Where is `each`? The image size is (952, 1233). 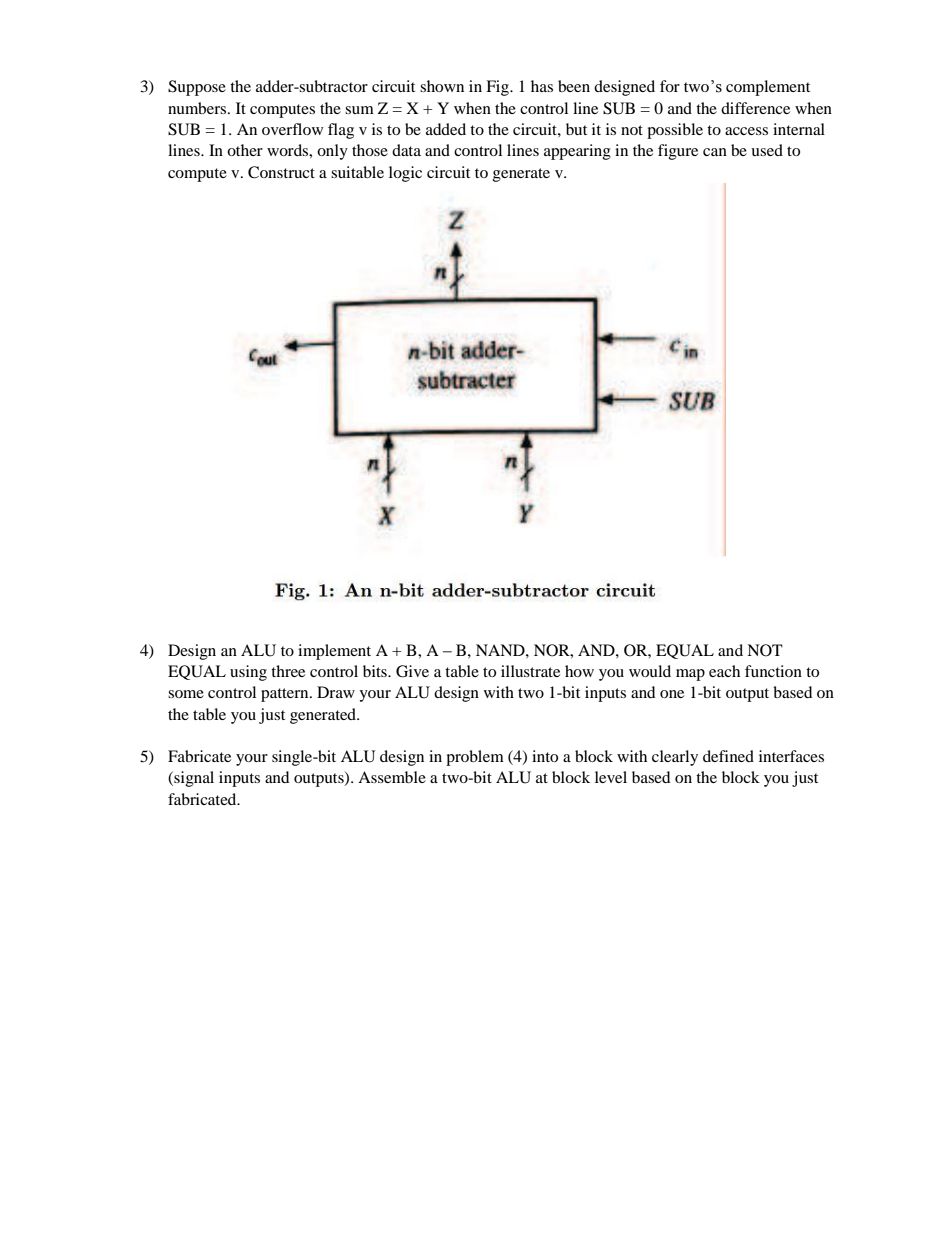 each is located at coordinates (724, 671).
